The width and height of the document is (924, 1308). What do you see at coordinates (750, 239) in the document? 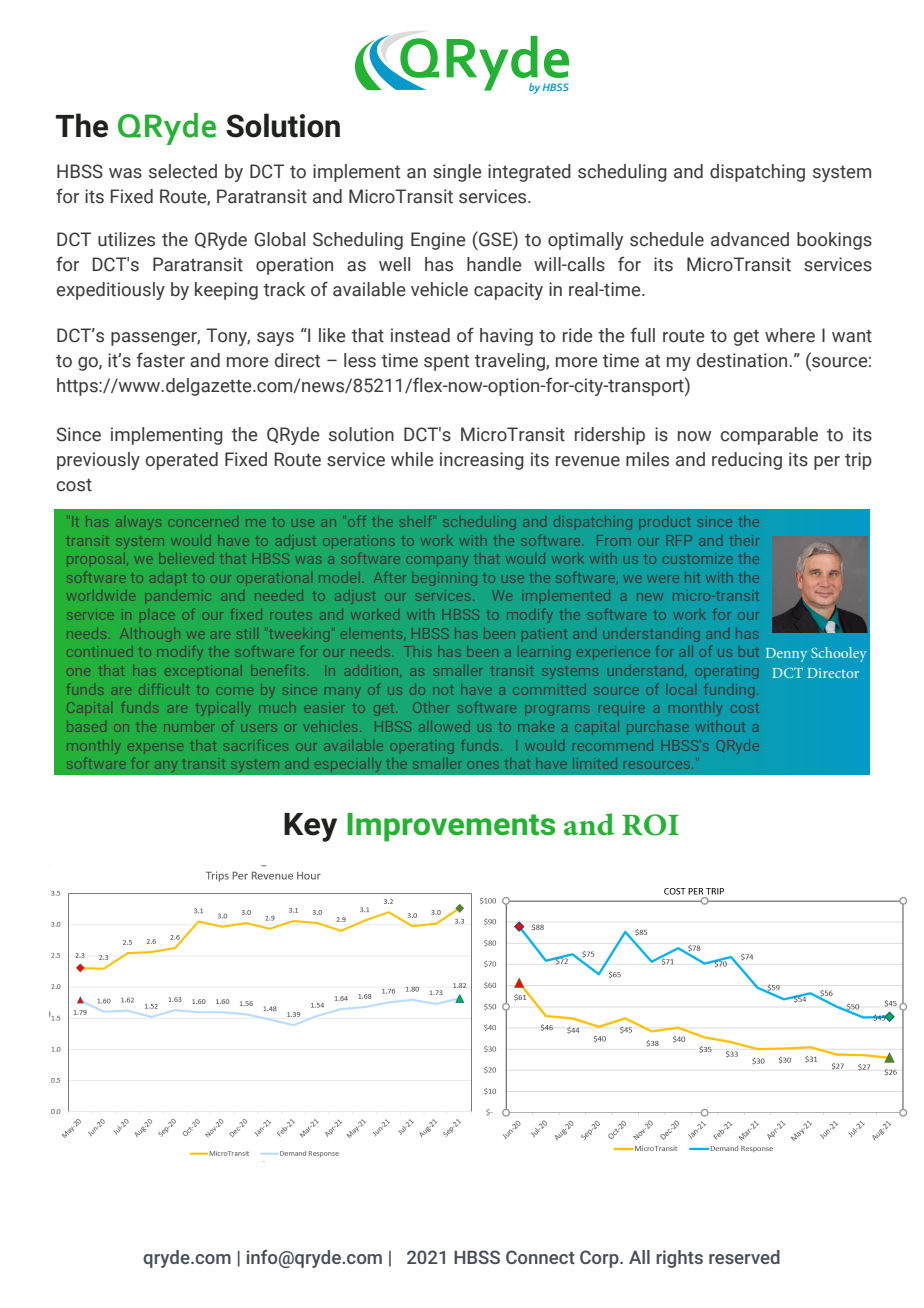
I see `advanced` at bounding box center [750, 239].
